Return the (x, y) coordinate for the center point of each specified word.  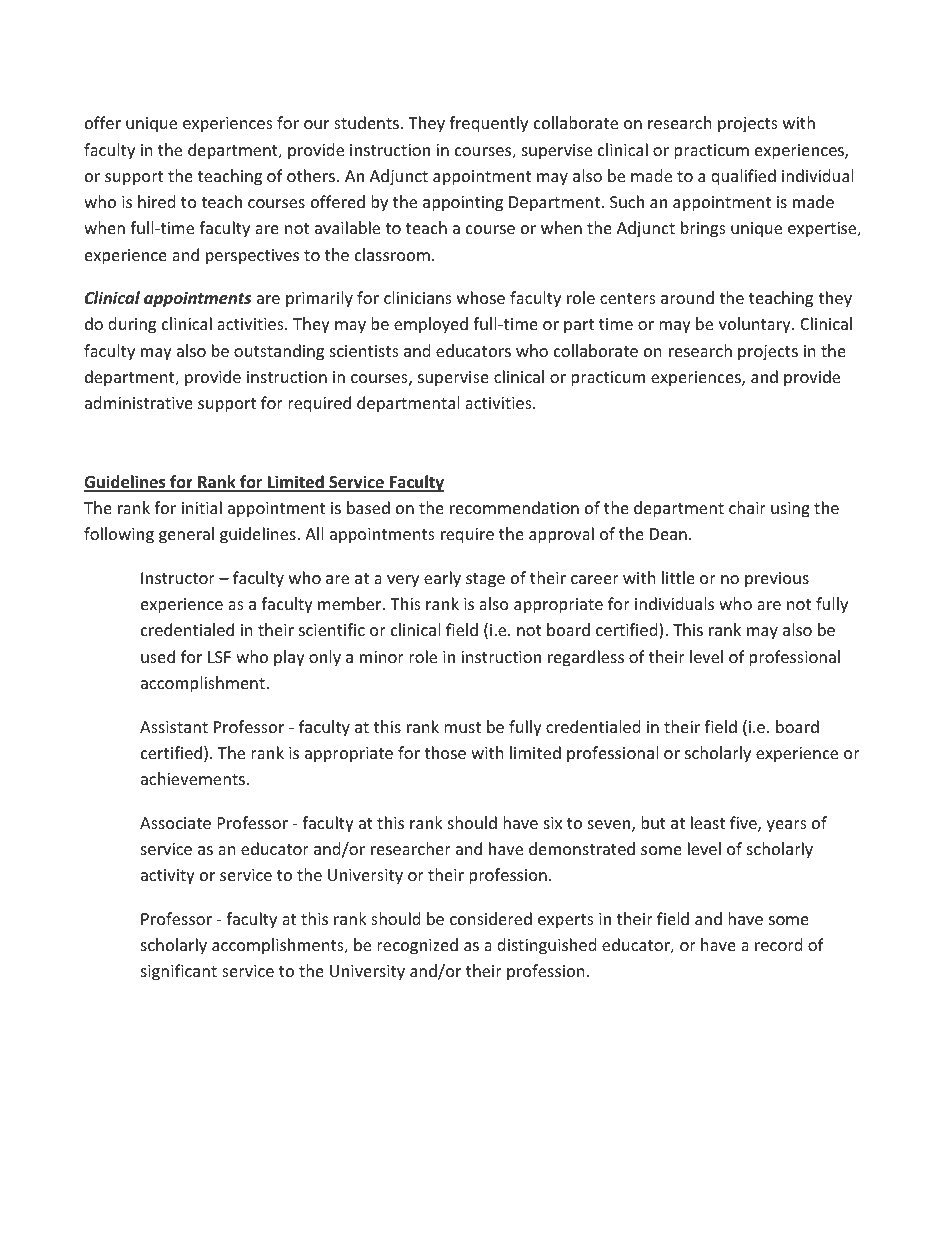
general (186, 535)
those (445, 752)
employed (431, 325)
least (708, 822)
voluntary (756, 325)
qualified (743, 177)
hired (156, 201)
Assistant (174, 727)
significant (179, 972)
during (132, 325)
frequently (488, 124)
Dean (668, 534)
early (442, 579)
